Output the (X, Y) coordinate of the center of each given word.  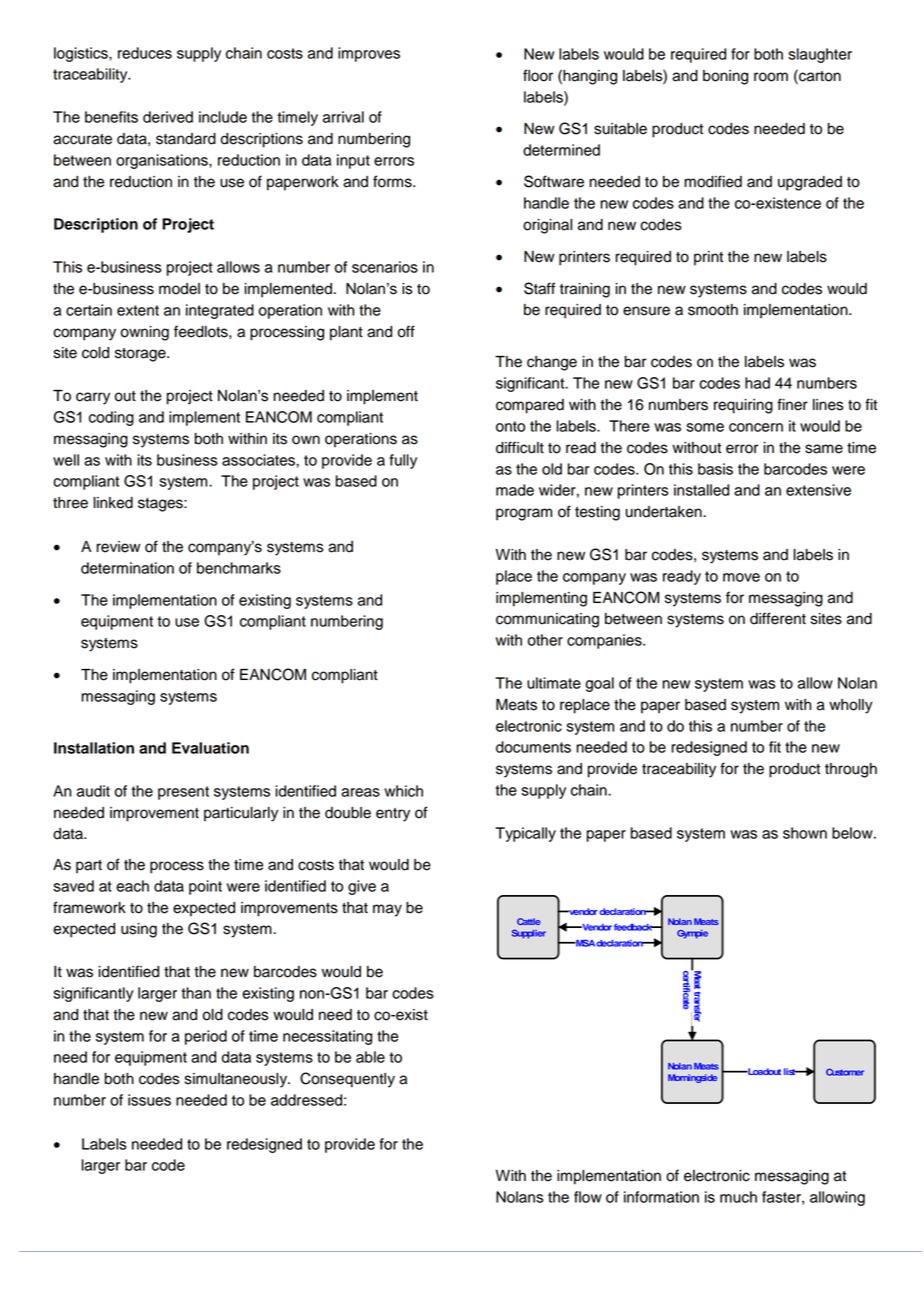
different (778, 618)
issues (149, 1100)
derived (168, 117)
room (771, 77)
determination (127, 568)
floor (538, 75)
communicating (547, 620)
